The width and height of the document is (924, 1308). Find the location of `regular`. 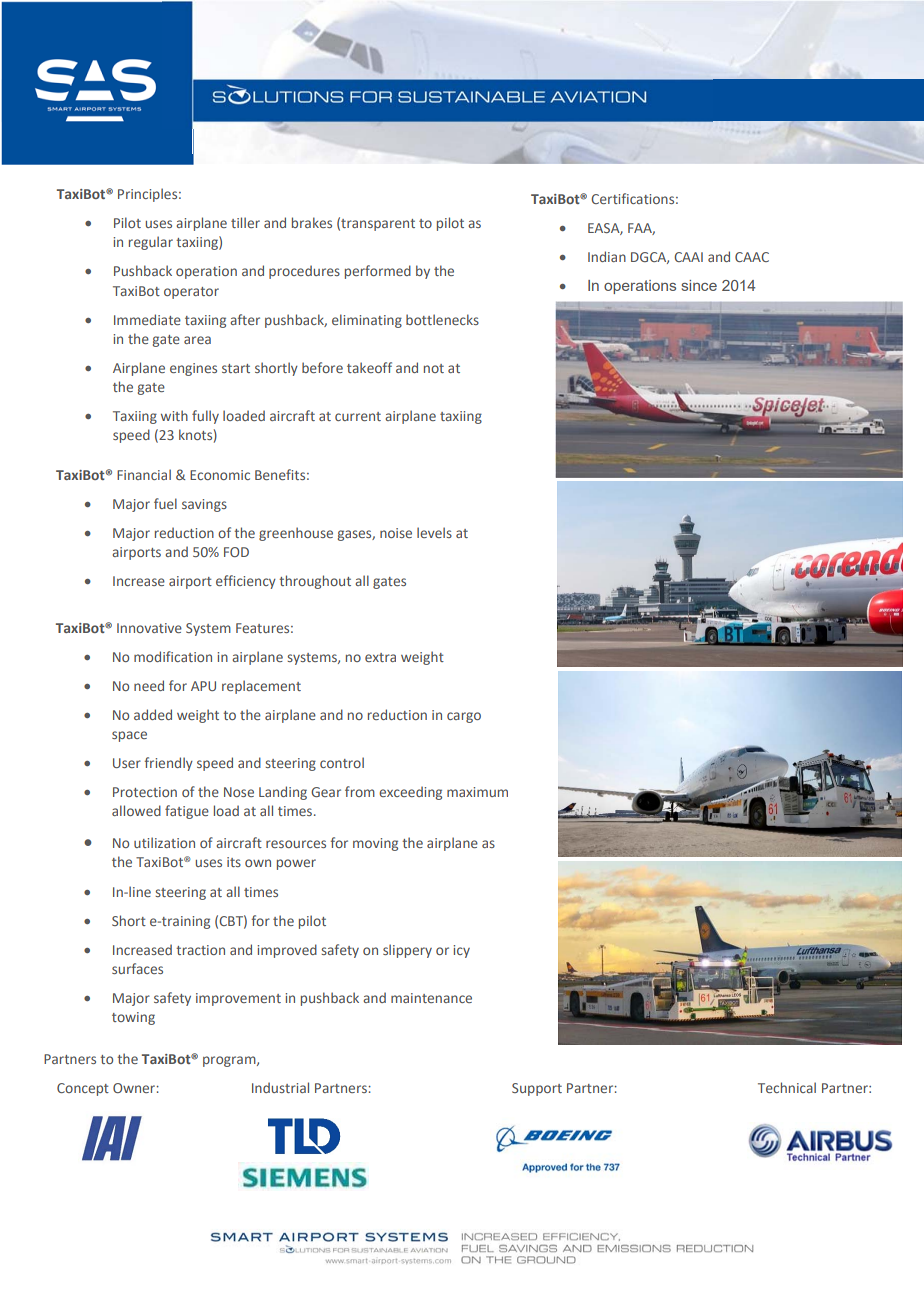

regular is located at coordinates (151, 243).
